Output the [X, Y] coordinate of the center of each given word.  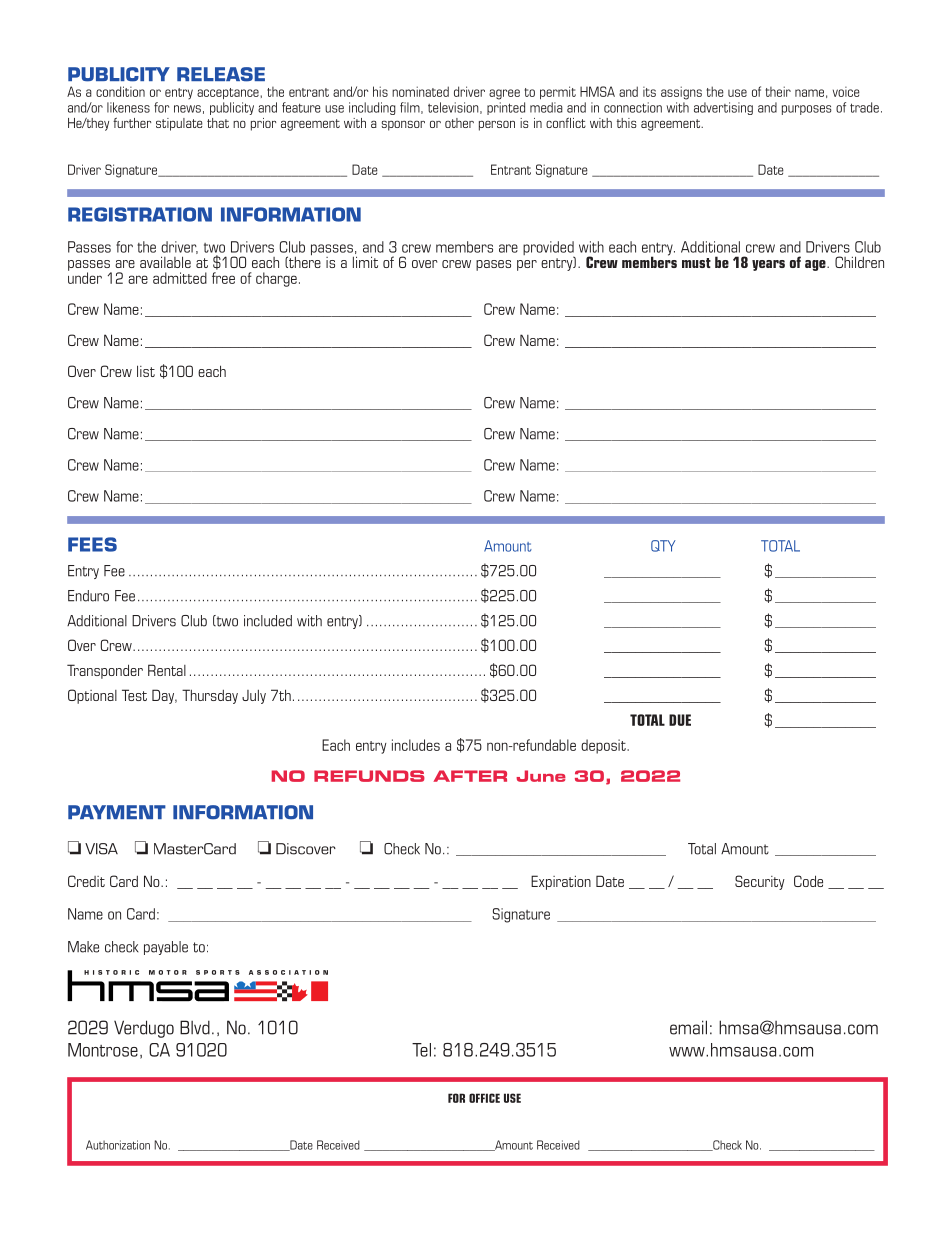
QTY [663, 546]
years [768, 265]
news [187, 109]
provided [549, 249]
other [459, 123]
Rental [167, 670]
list [146, 371]
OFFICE [484, 1098]
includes [416, 745]
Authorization [118, 1145]
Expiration [561, 882]
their [778, 91]
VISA [101, 849]
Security [760, 882]
